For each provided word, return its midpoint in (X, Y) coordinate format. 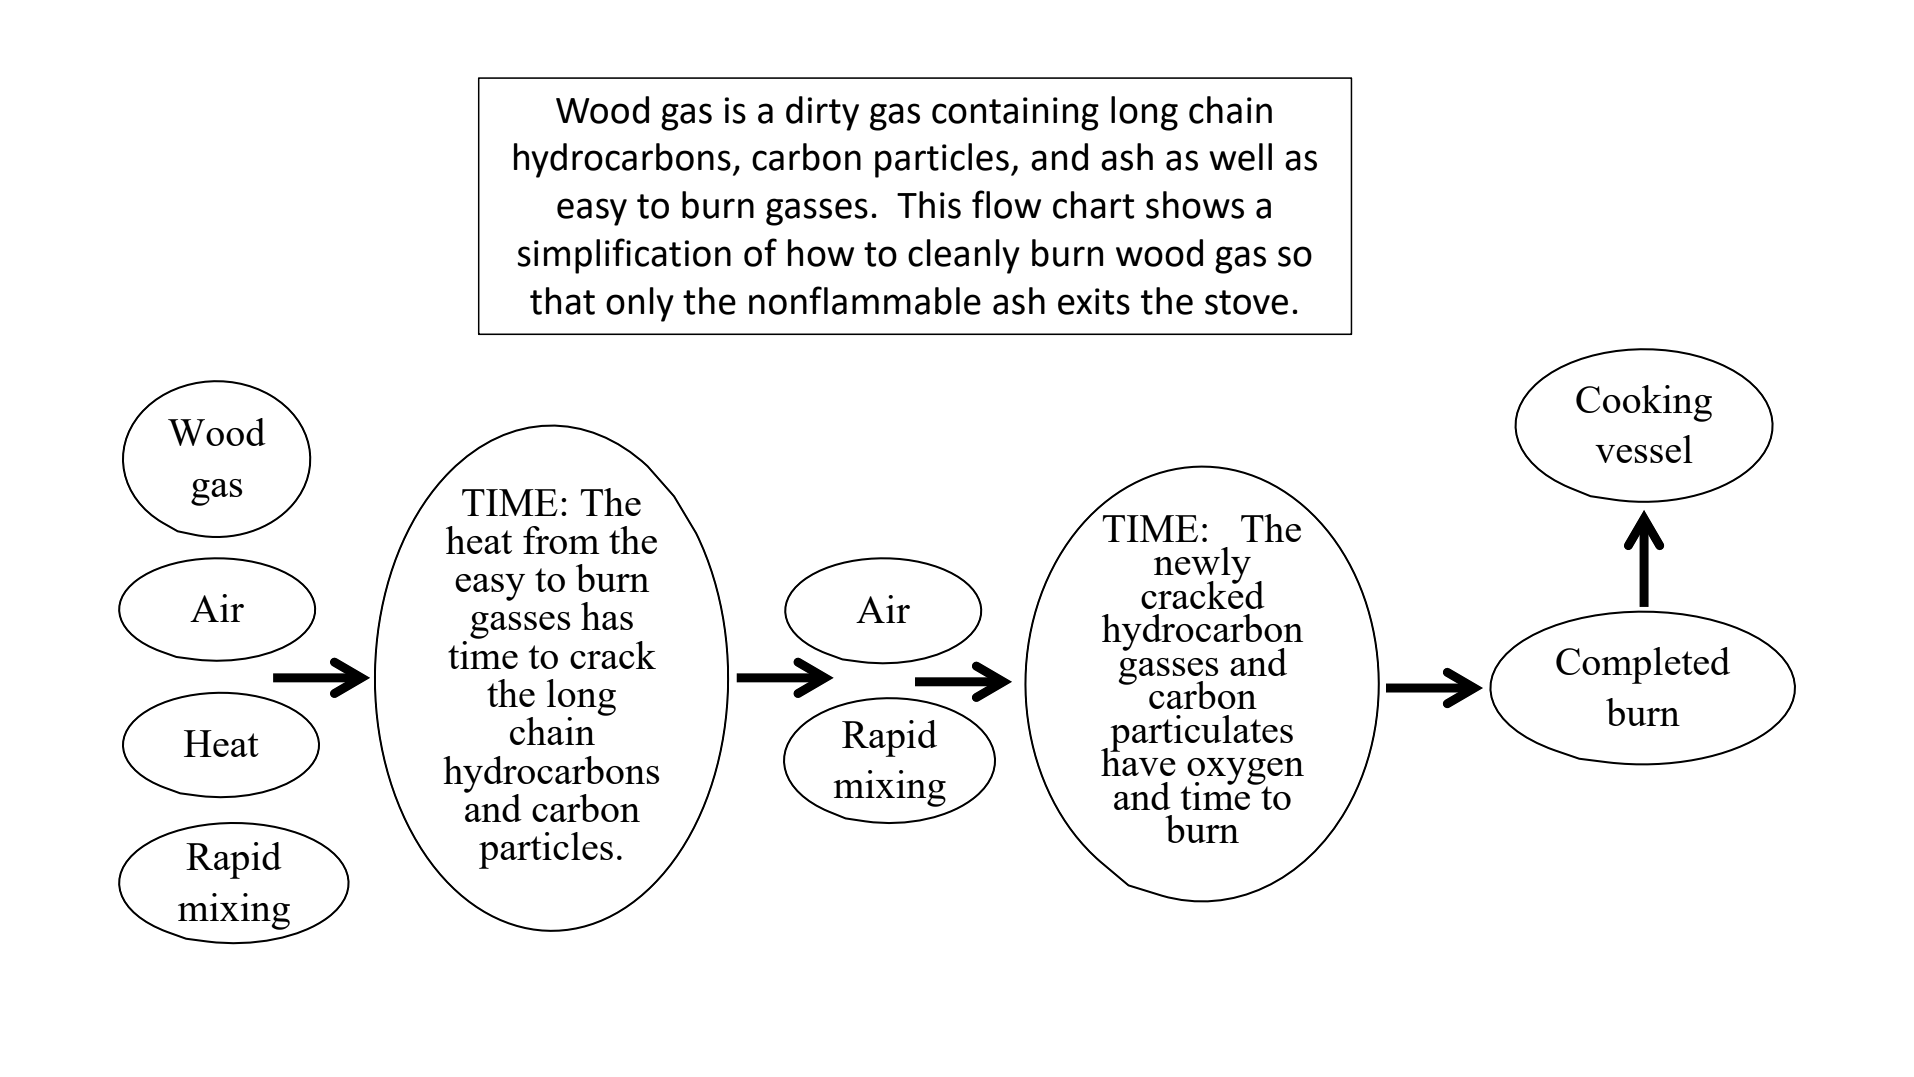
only (640, 304)
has (607, 616)
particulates (1201, 733)
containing (1015, 114)
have (1138, 761)
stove (1246, 302)
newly (1202, 566)
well (1240, 157)
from (561, 540)
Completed (1643, 665)
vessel (1644, 449)
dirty (822, 113)
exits (1094, 301)
